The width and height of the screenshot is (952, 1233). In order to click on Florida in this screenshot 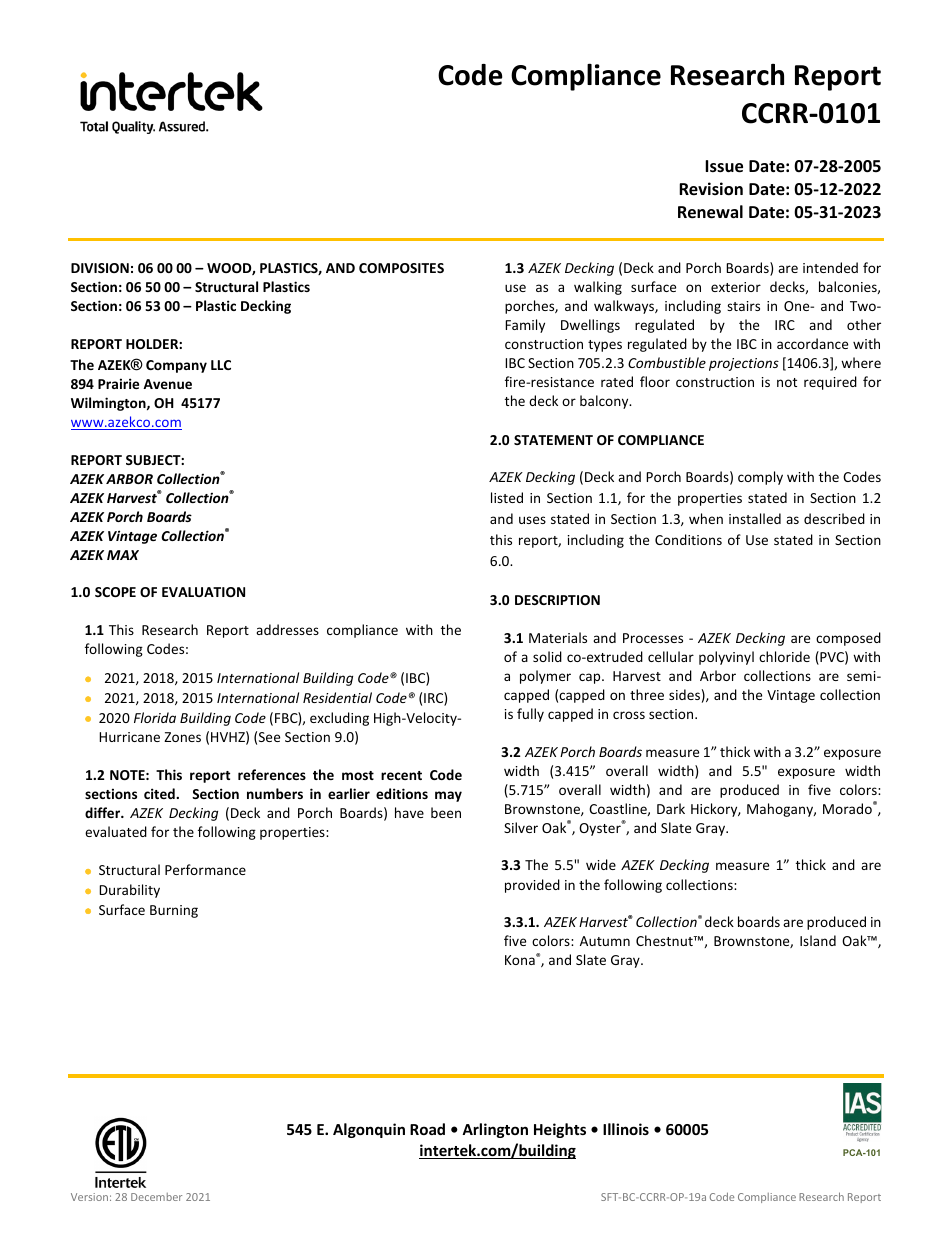, I will do `click(155, 717)`.
